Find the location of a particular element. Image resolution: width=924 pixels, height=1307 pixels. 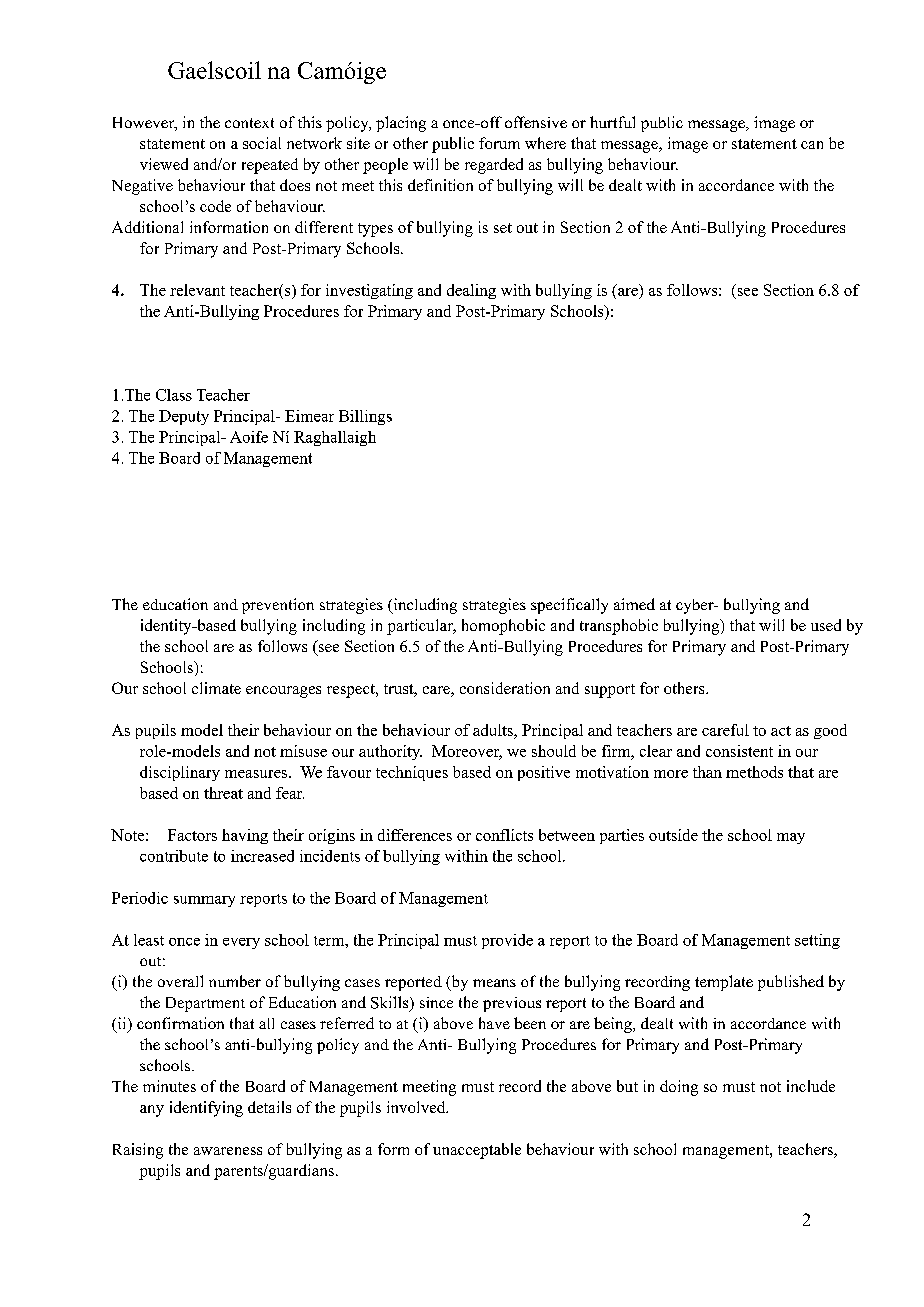

identifying is located at coordinates (206, 1109).
